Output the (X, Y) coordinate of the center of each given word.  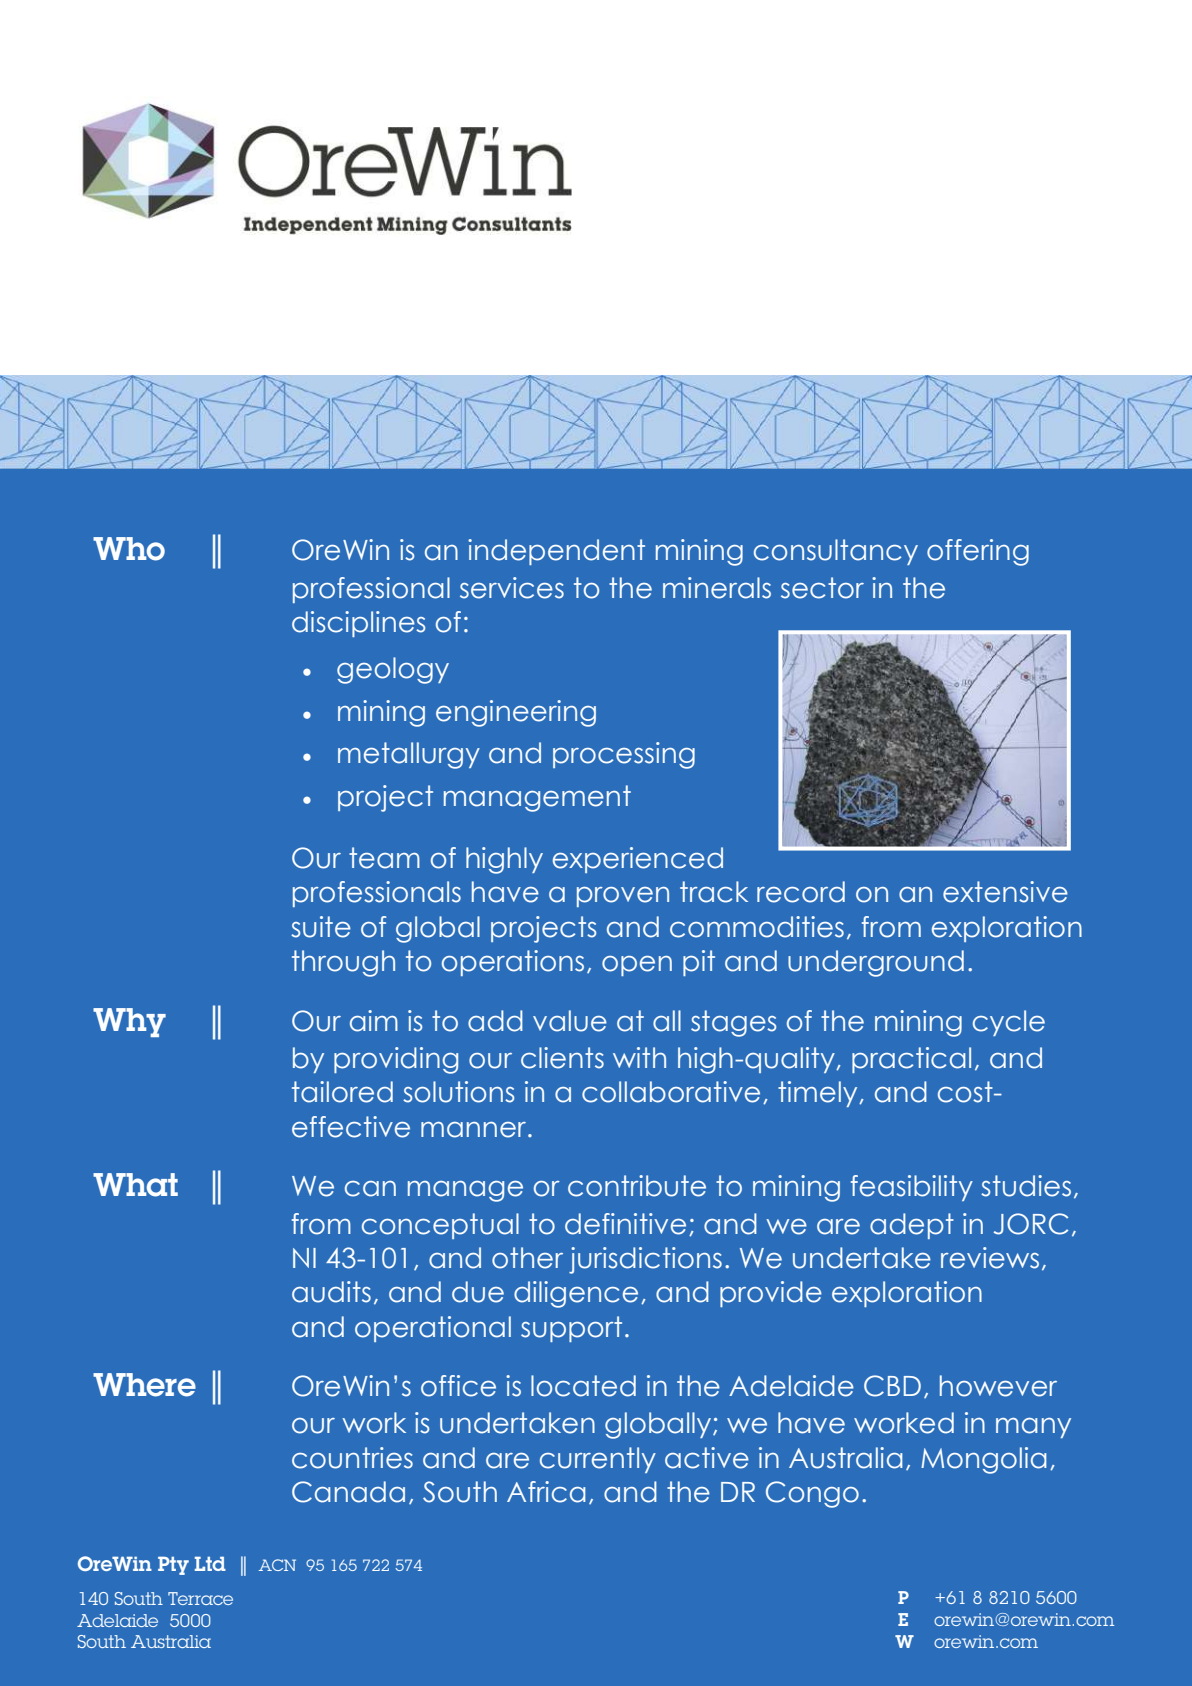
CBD (892, 1386)
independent (556, 552)
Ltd (210, 1563)
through (343, 963)
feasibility (912, 1188)
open (637, 966)
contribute (637, 1186)
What (135, 1185)
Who (129, 549)
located (583, 1386)
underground (876, 963)
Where (144, 1385)
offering (978, 552)
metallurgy (409, 755)
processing (624, 755)
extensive (1005, 892)
